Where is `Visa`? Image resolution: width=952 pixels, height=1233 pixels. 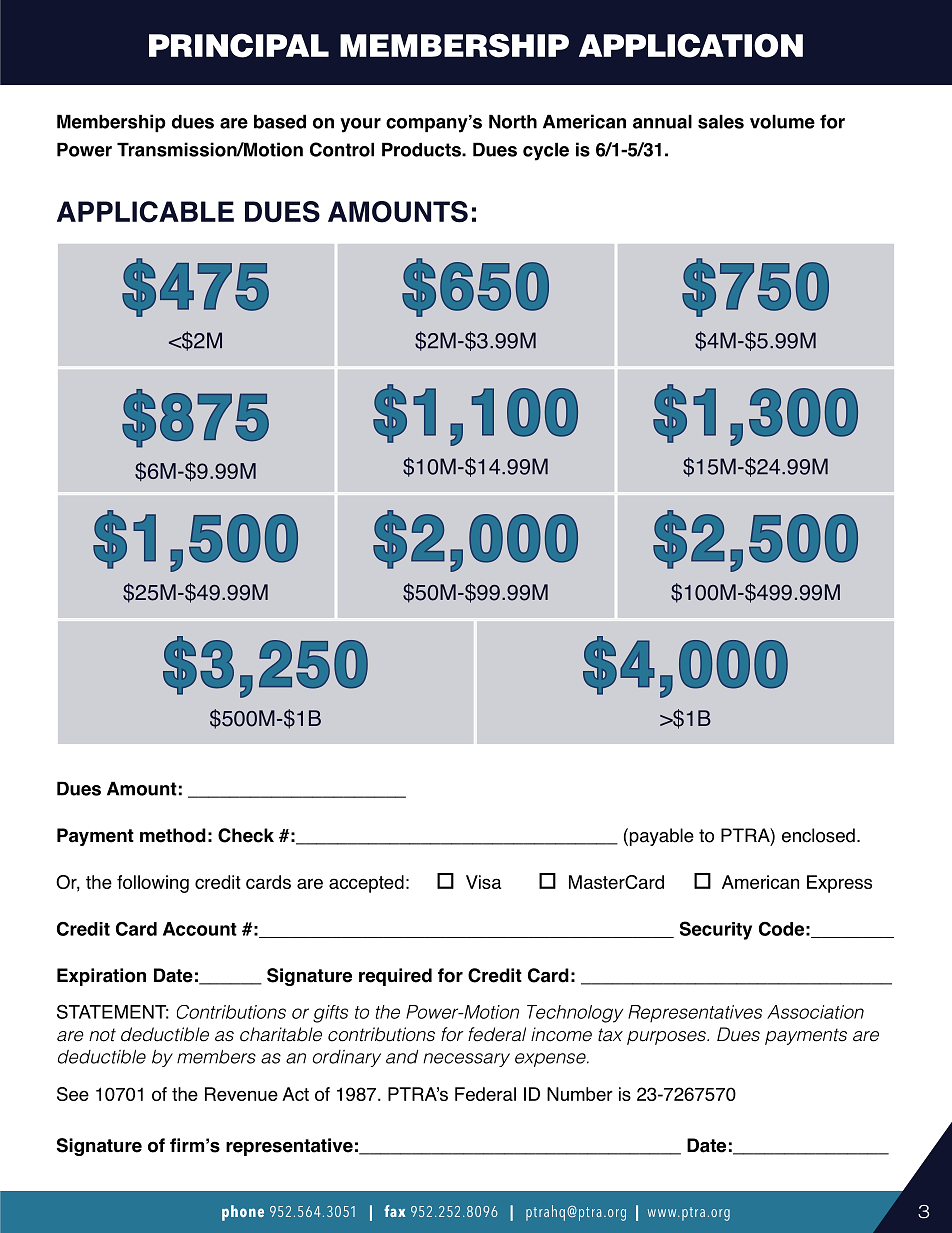 Visa is located at coordinates (484, 882).
